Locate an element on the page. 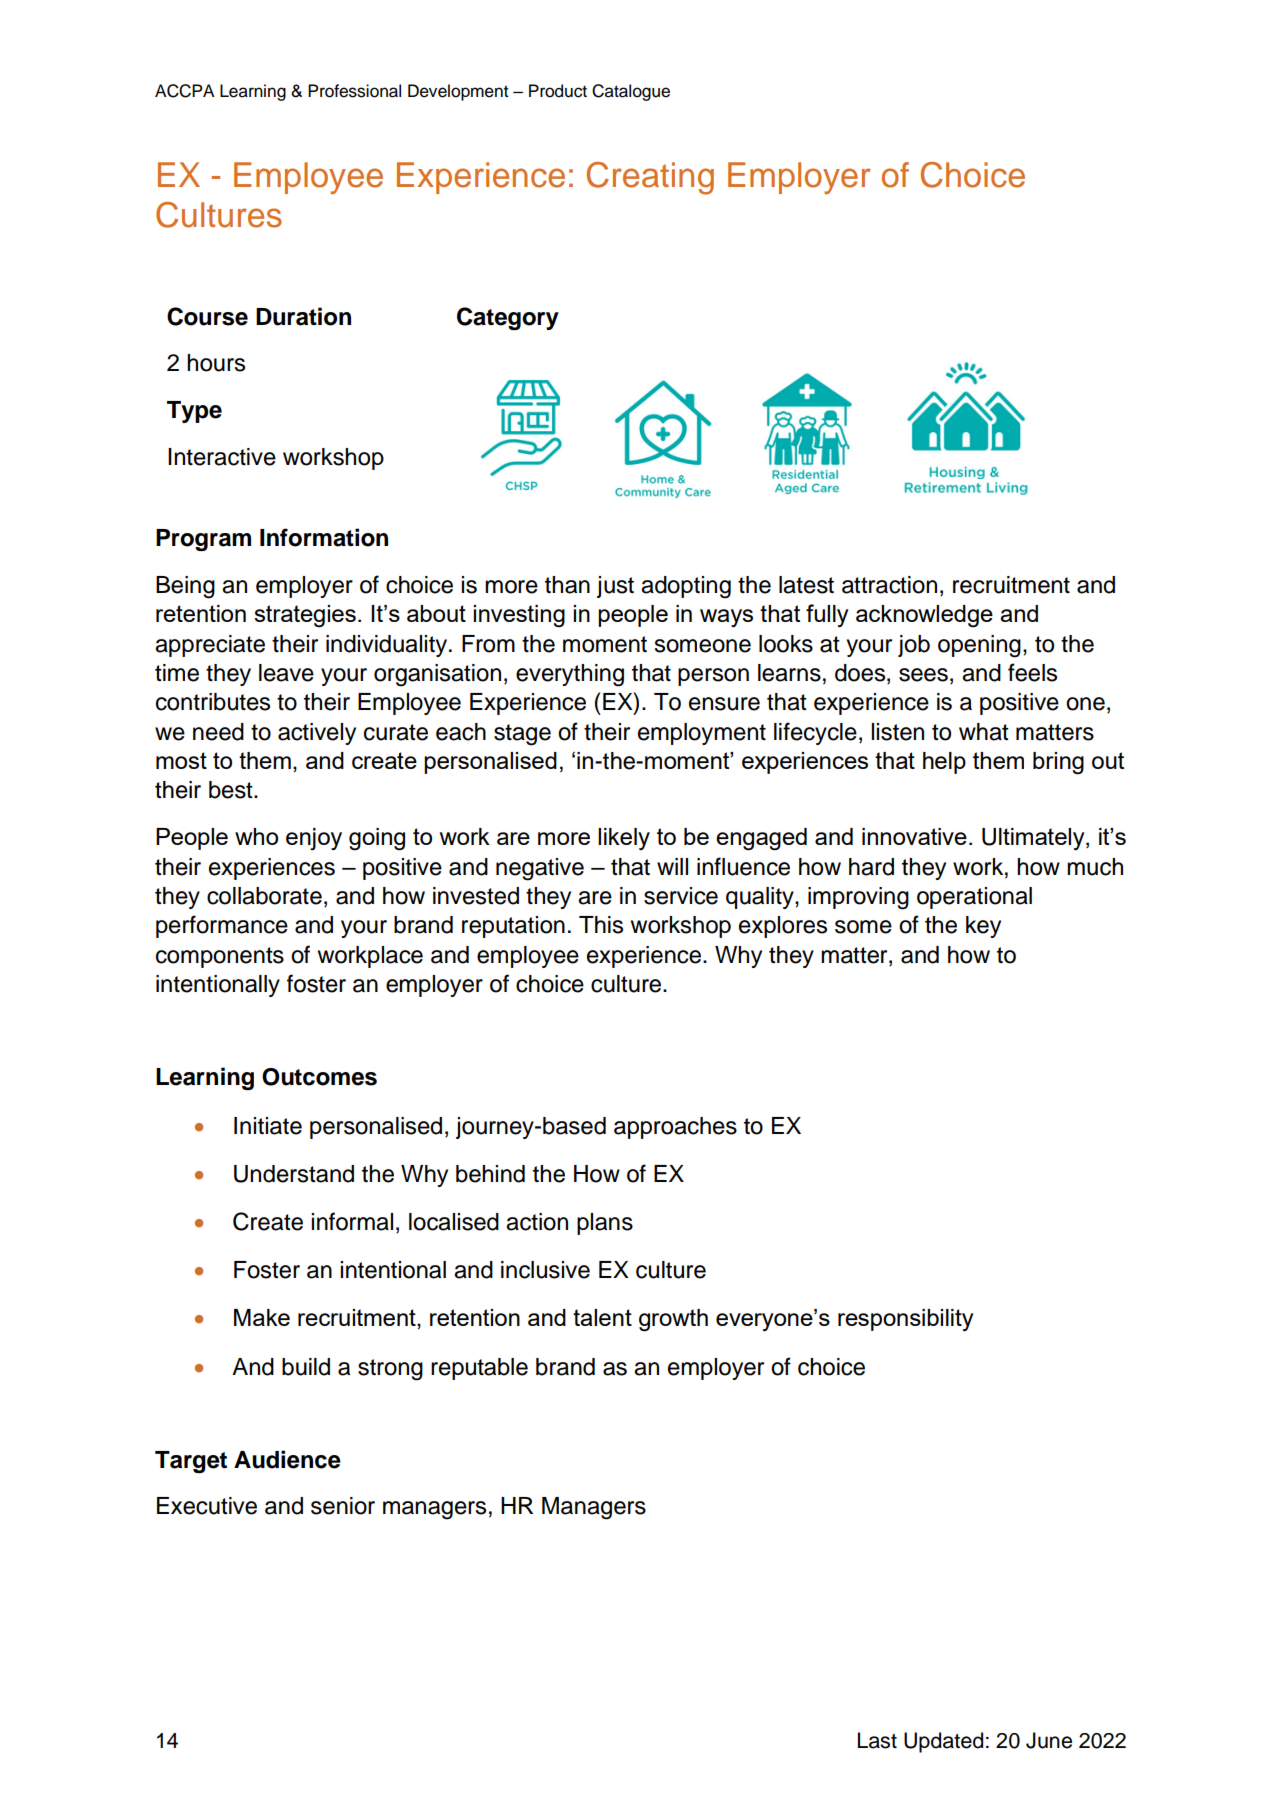  key is located at coordinates (983, 927).
